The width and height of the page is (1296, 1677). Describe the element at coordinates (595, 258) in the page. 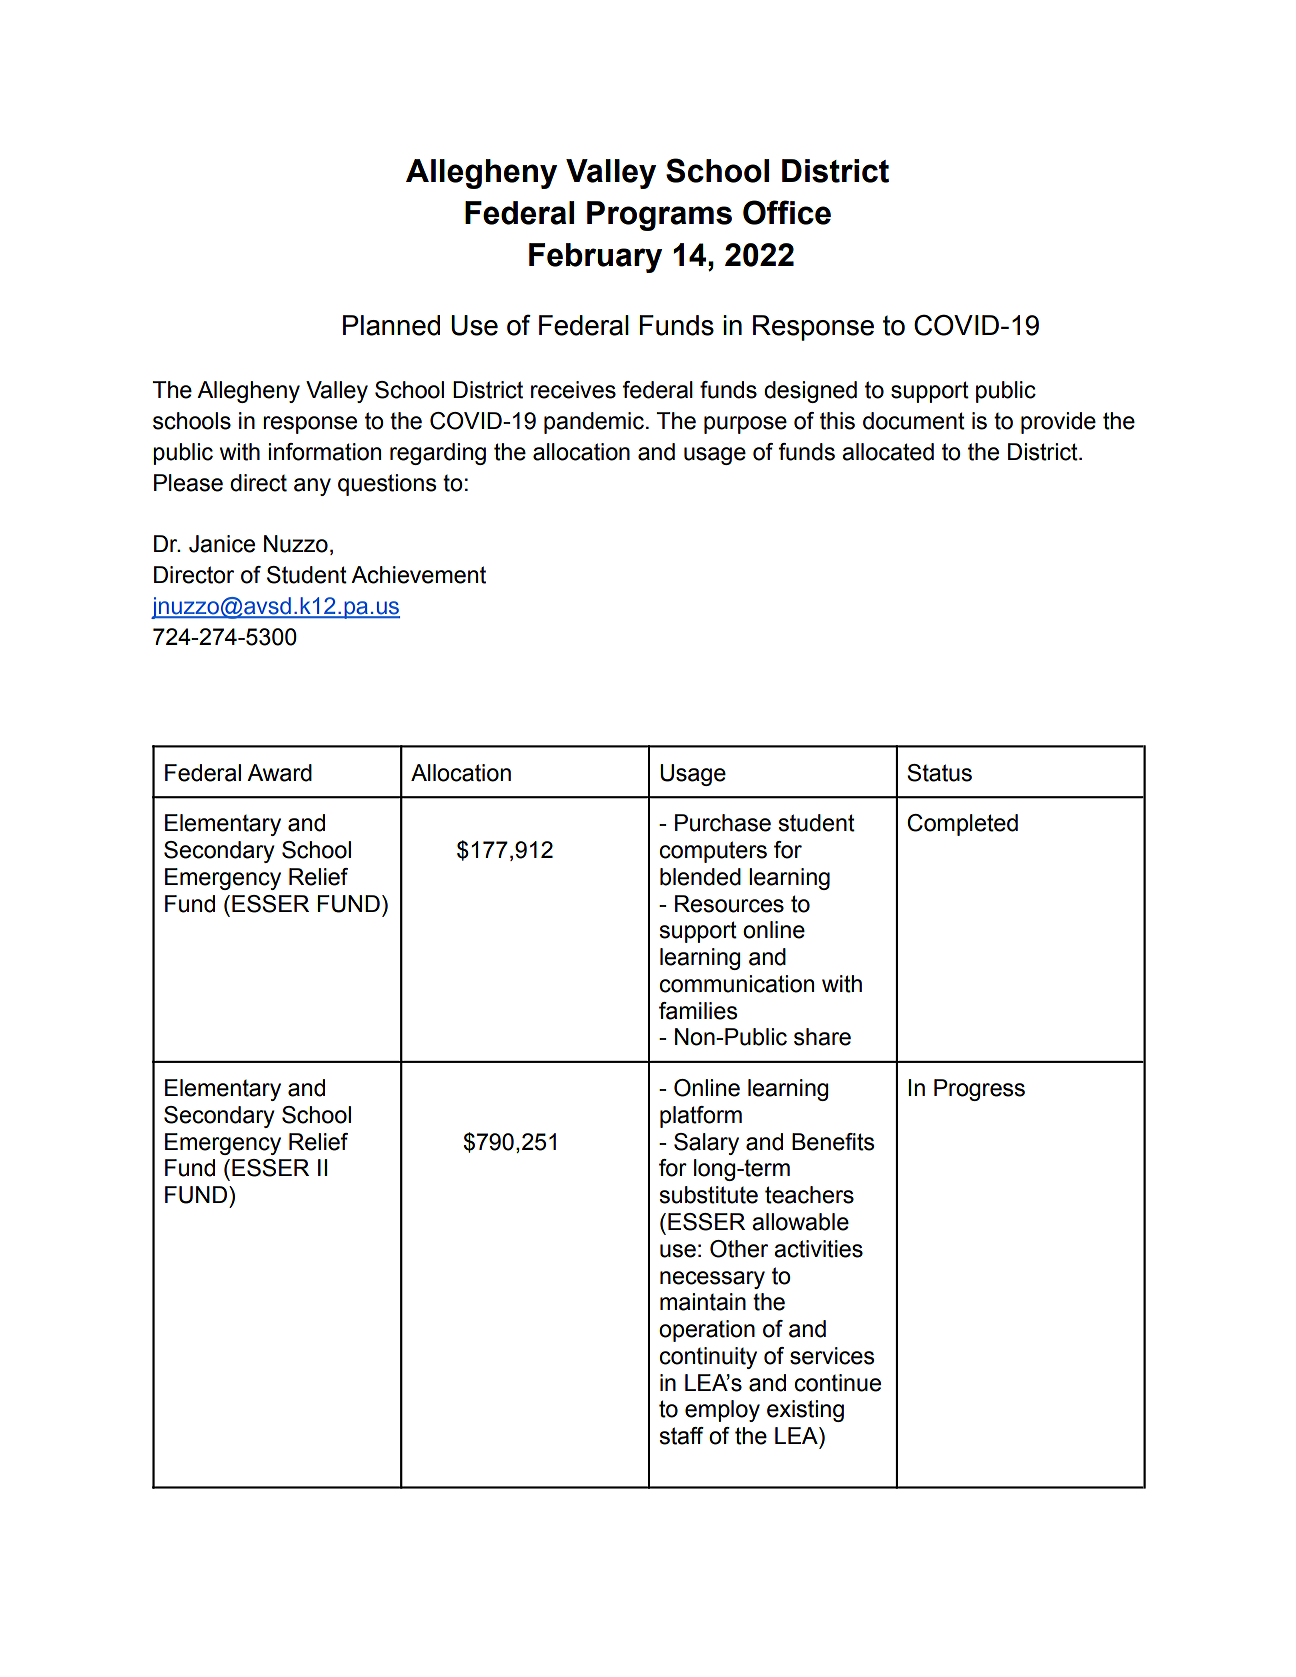

I see `February` at that location.
